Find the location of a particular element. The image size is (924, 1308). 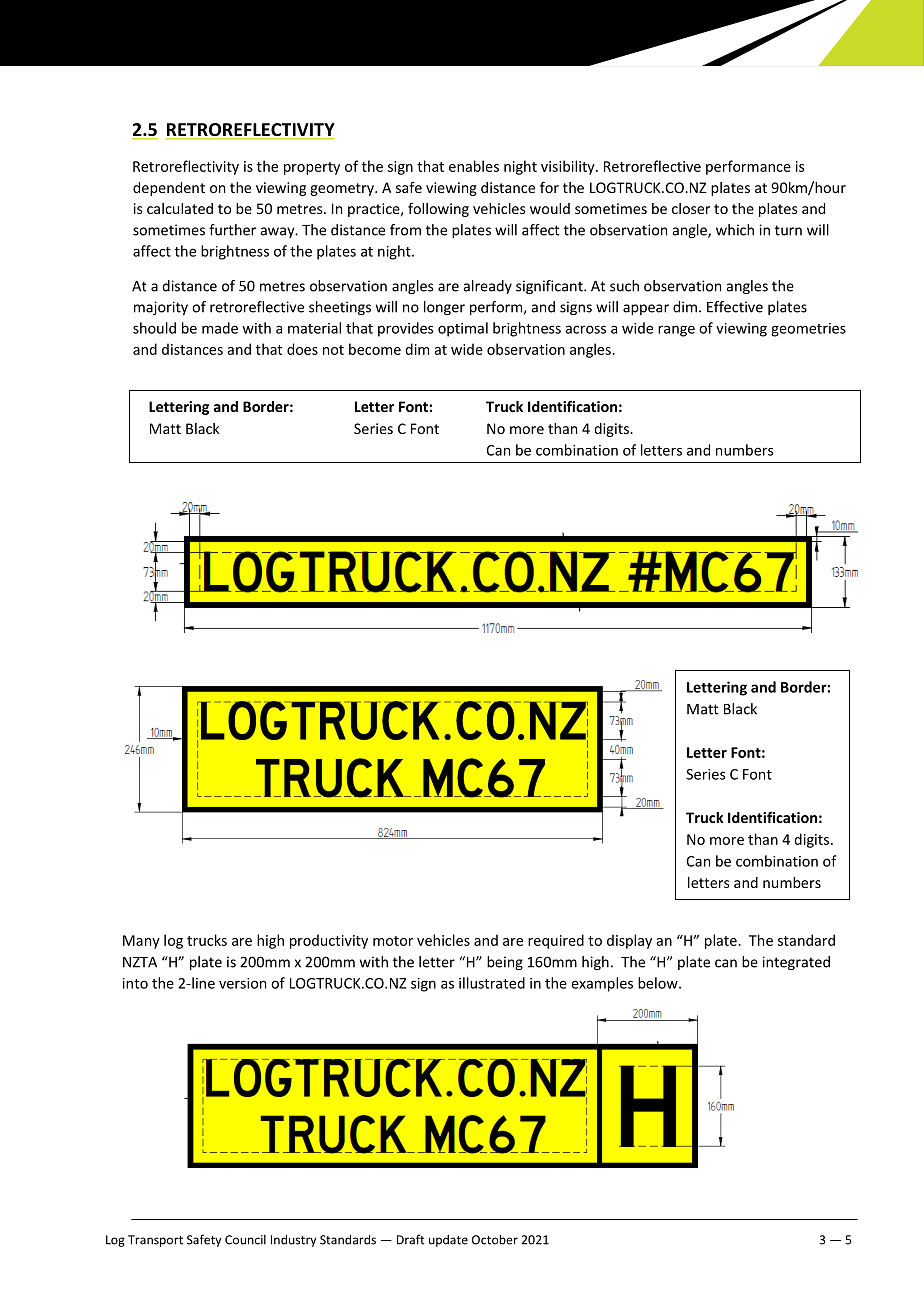

closer is located at coordinates (691, 208).
